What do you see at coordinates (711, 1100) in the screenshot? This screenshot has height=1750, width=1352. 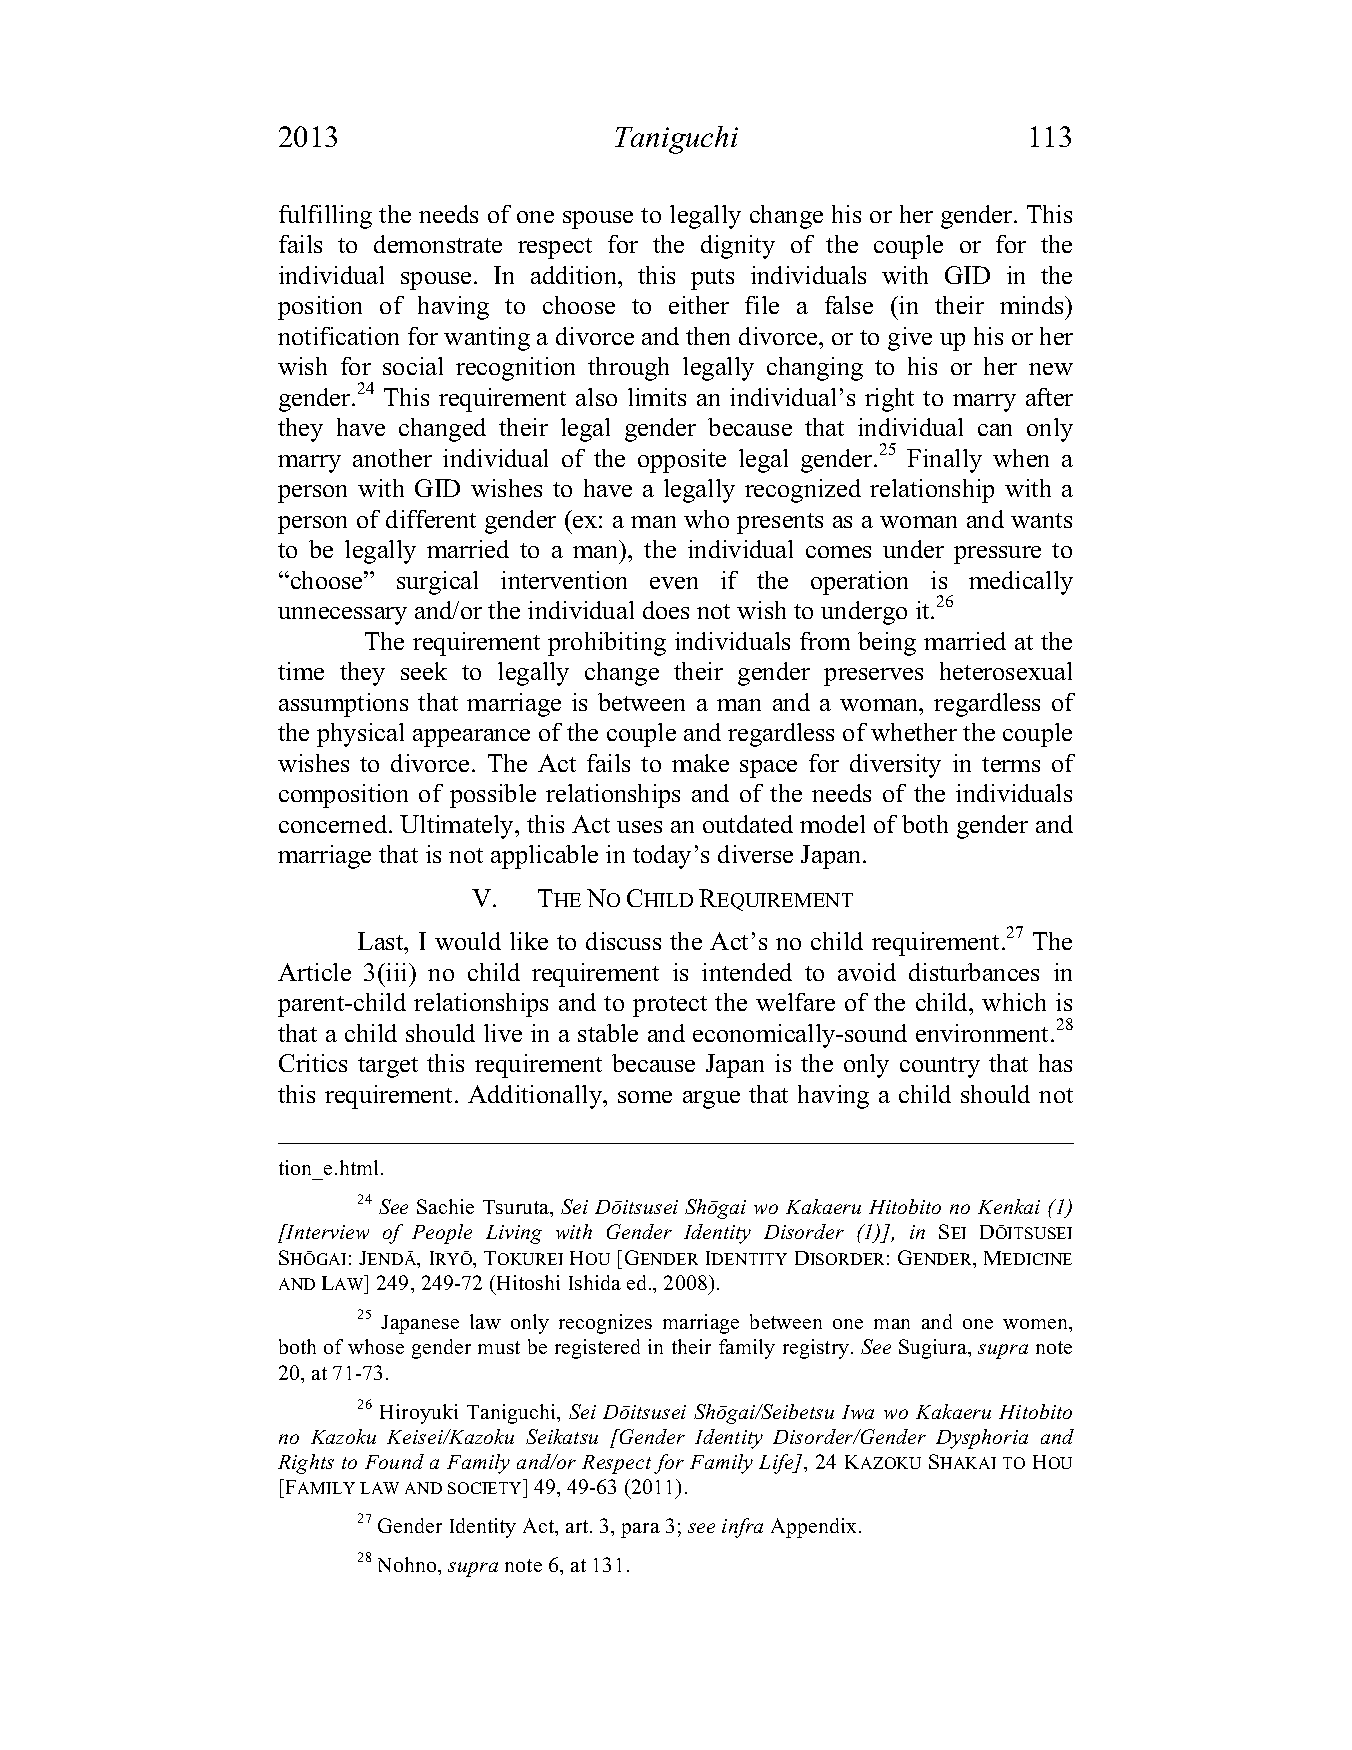 I see `argue` at bounding box center [711, 1100].
